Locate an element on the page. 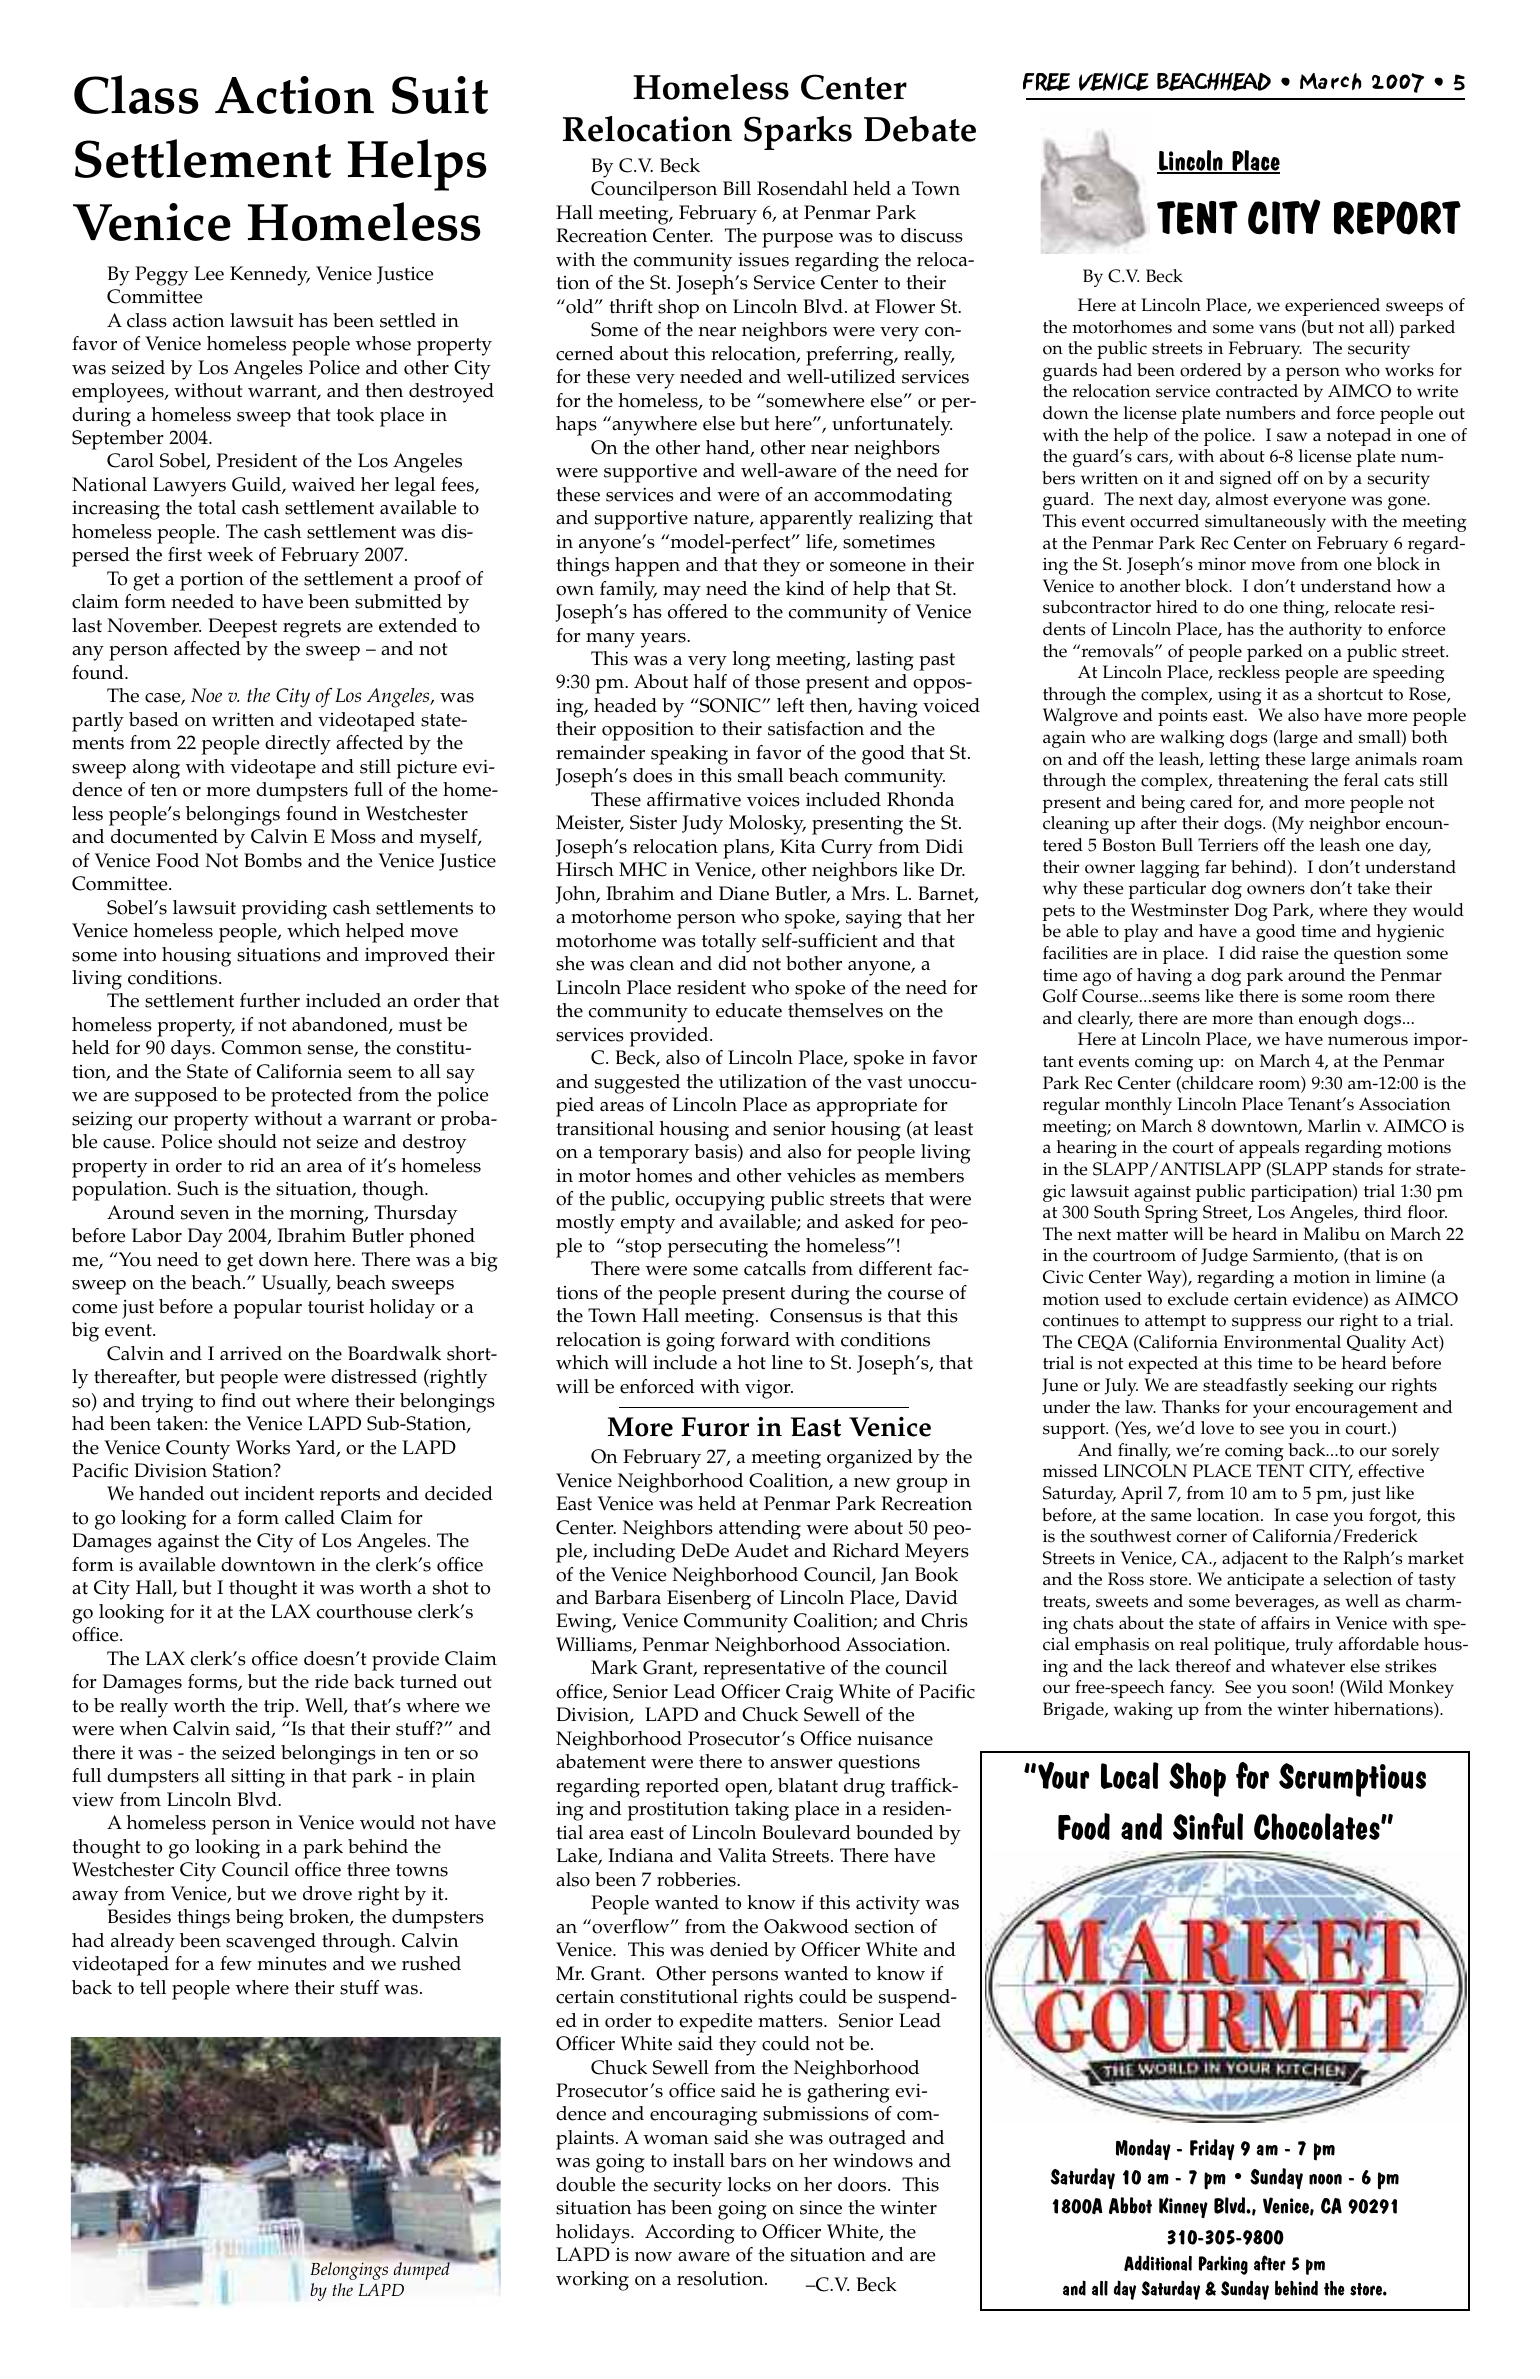 Image resolution: width=1540 pixels, height=2379 pixels. seven is located at coordinates (205, 1215).
